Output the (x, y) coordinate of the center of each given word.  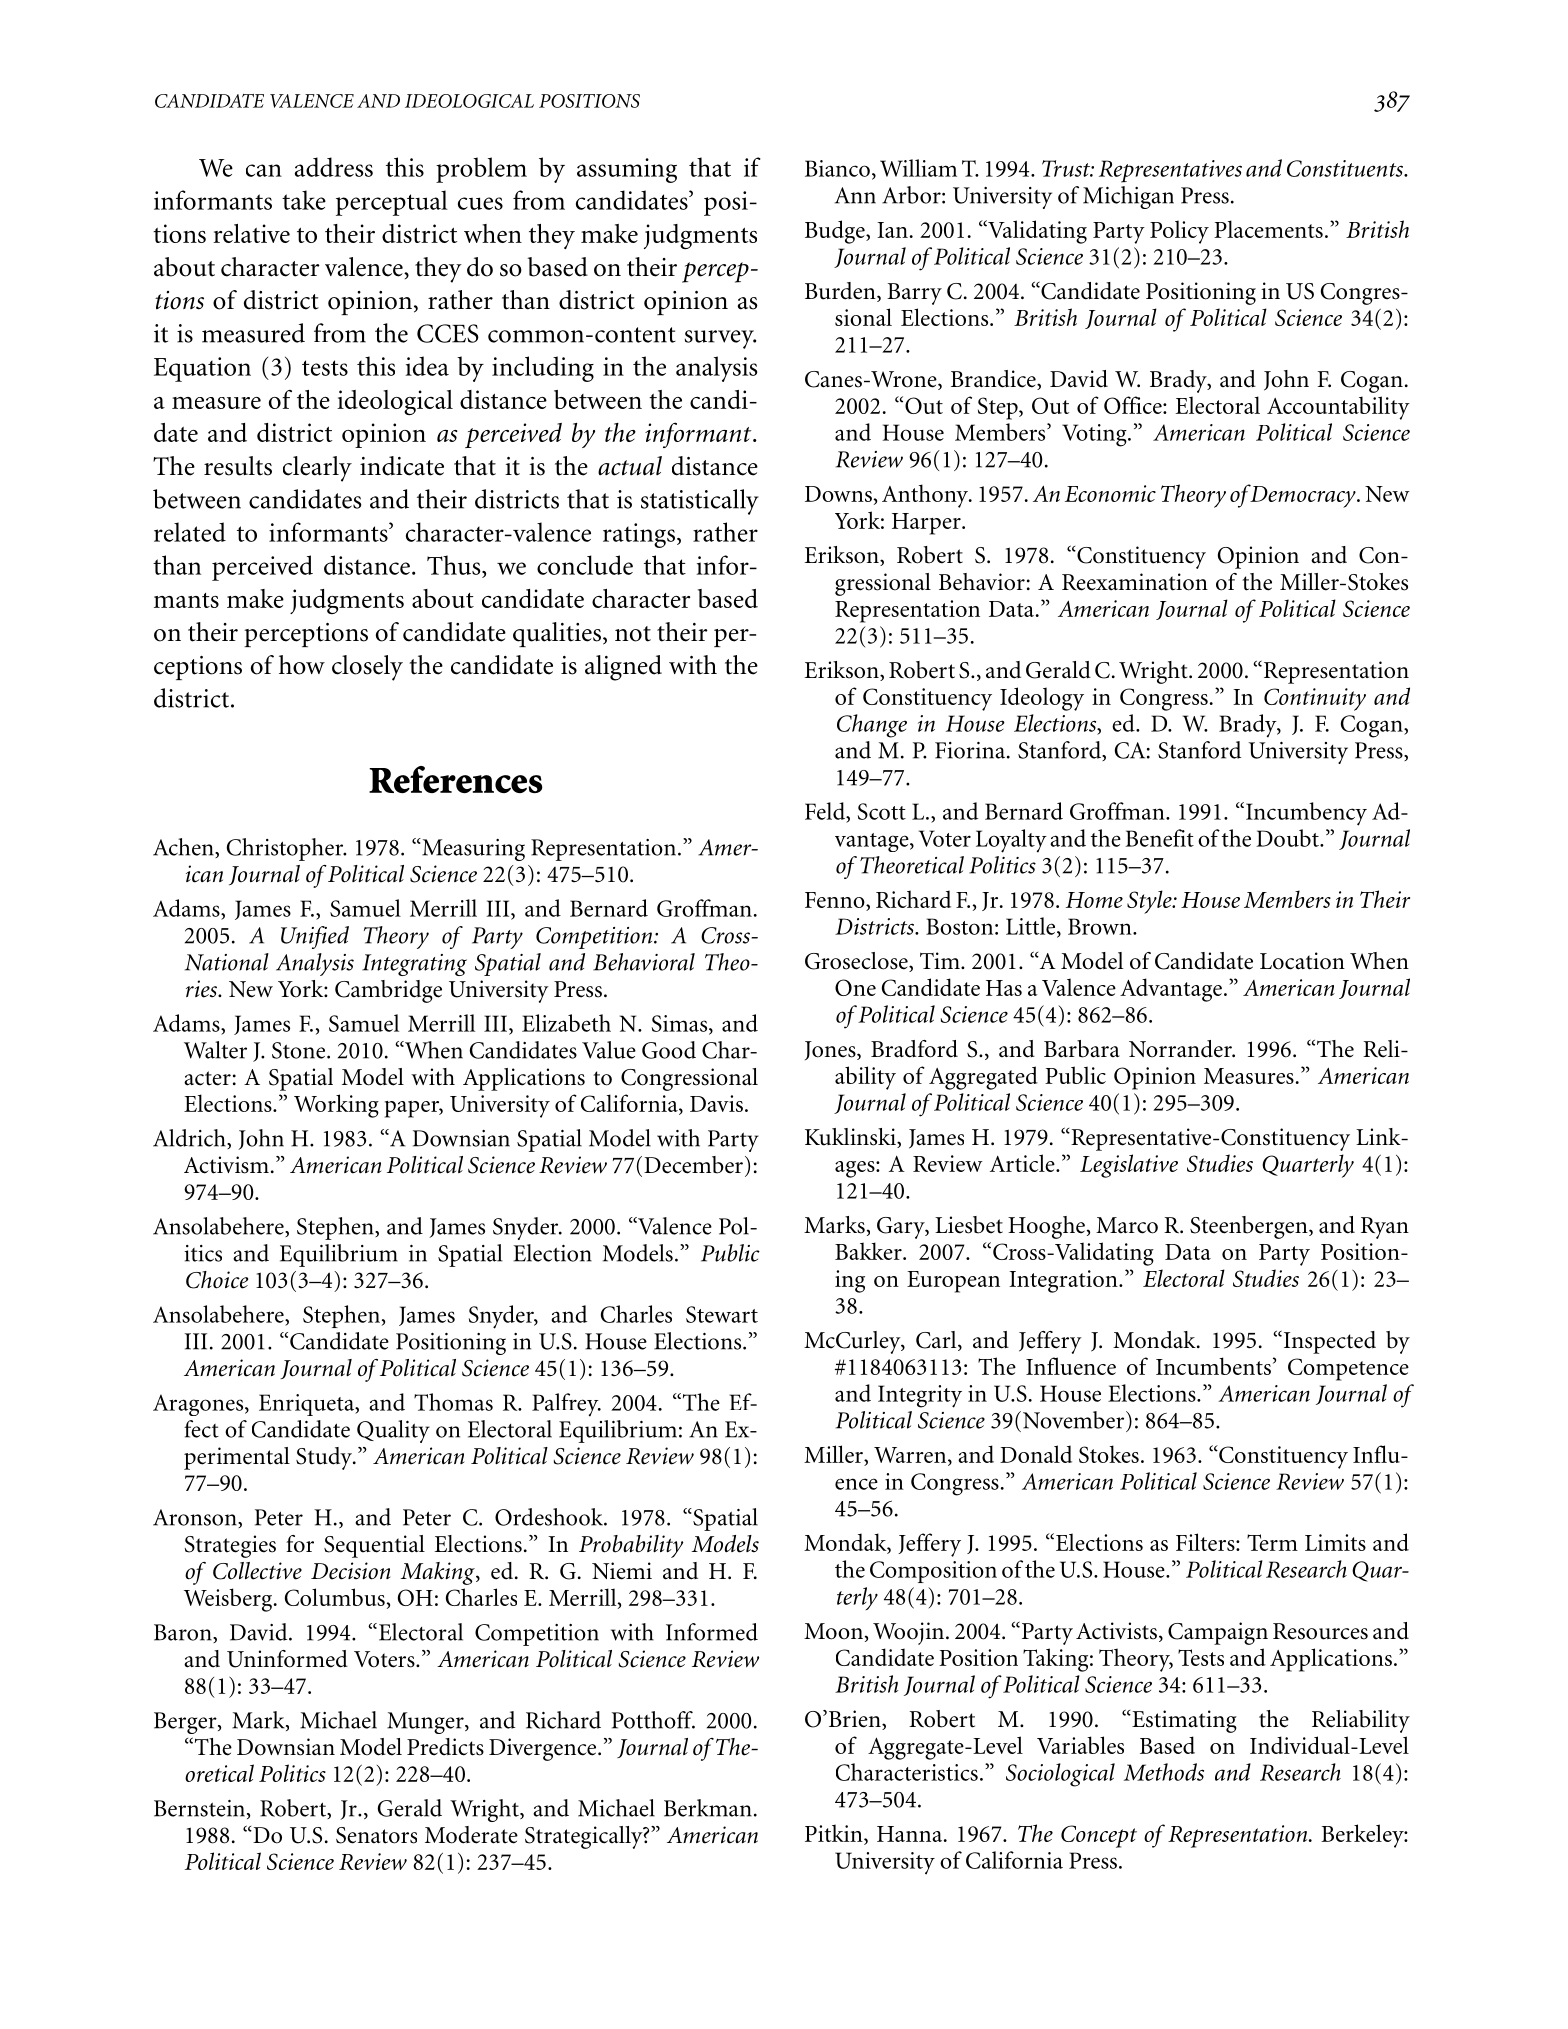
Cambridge (388, 991)
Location (1302, 961)
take (304, 200)
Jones (831, 1050)
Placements (1268, 229)
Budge (836, 232)
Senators (376, 1835)
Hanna (911, 1834)
